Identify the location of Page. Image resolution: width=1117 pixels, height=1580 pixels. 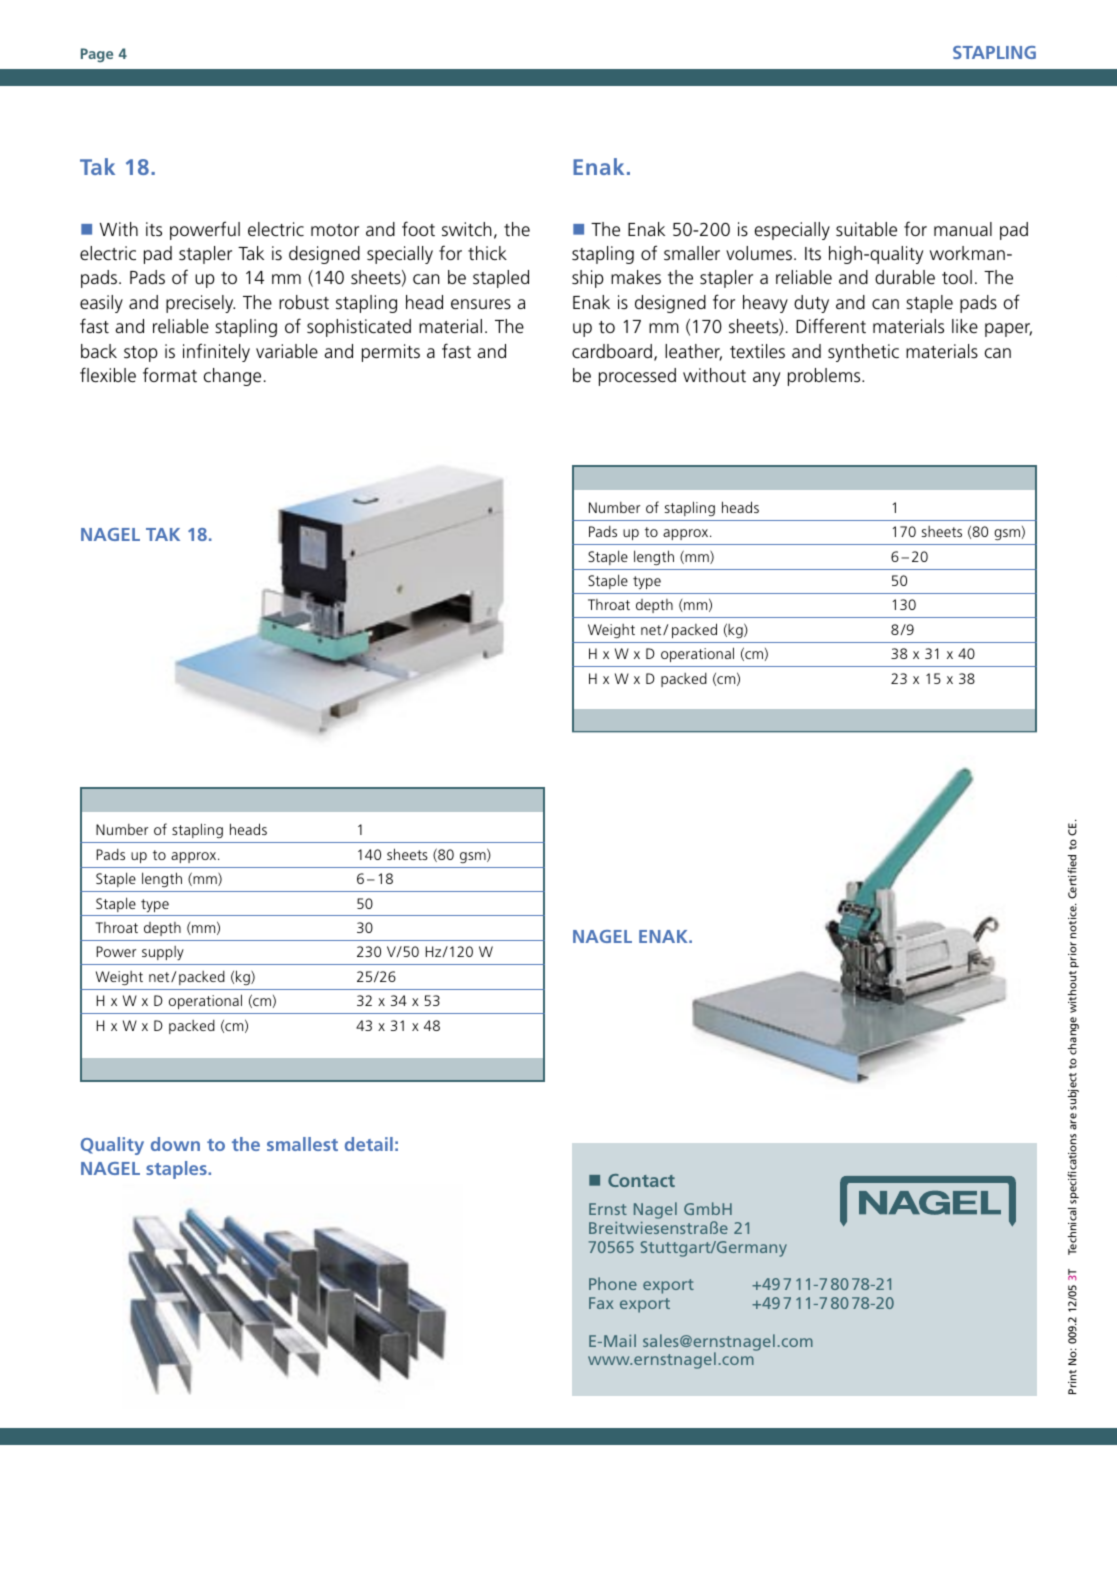
(97, 55).
